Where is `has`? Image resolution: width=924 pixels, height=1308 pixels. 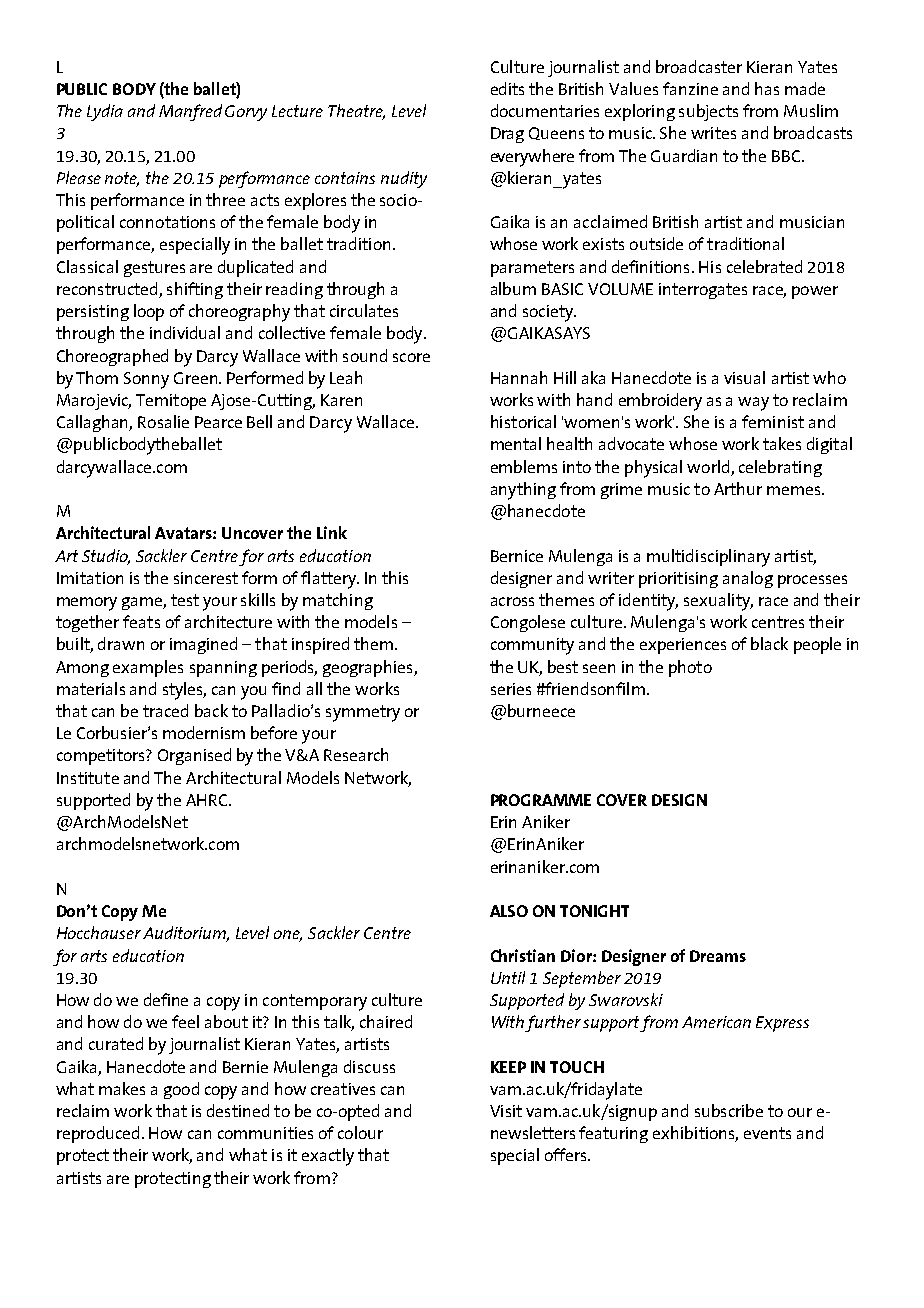
has is located at coordinates (767, 88).
